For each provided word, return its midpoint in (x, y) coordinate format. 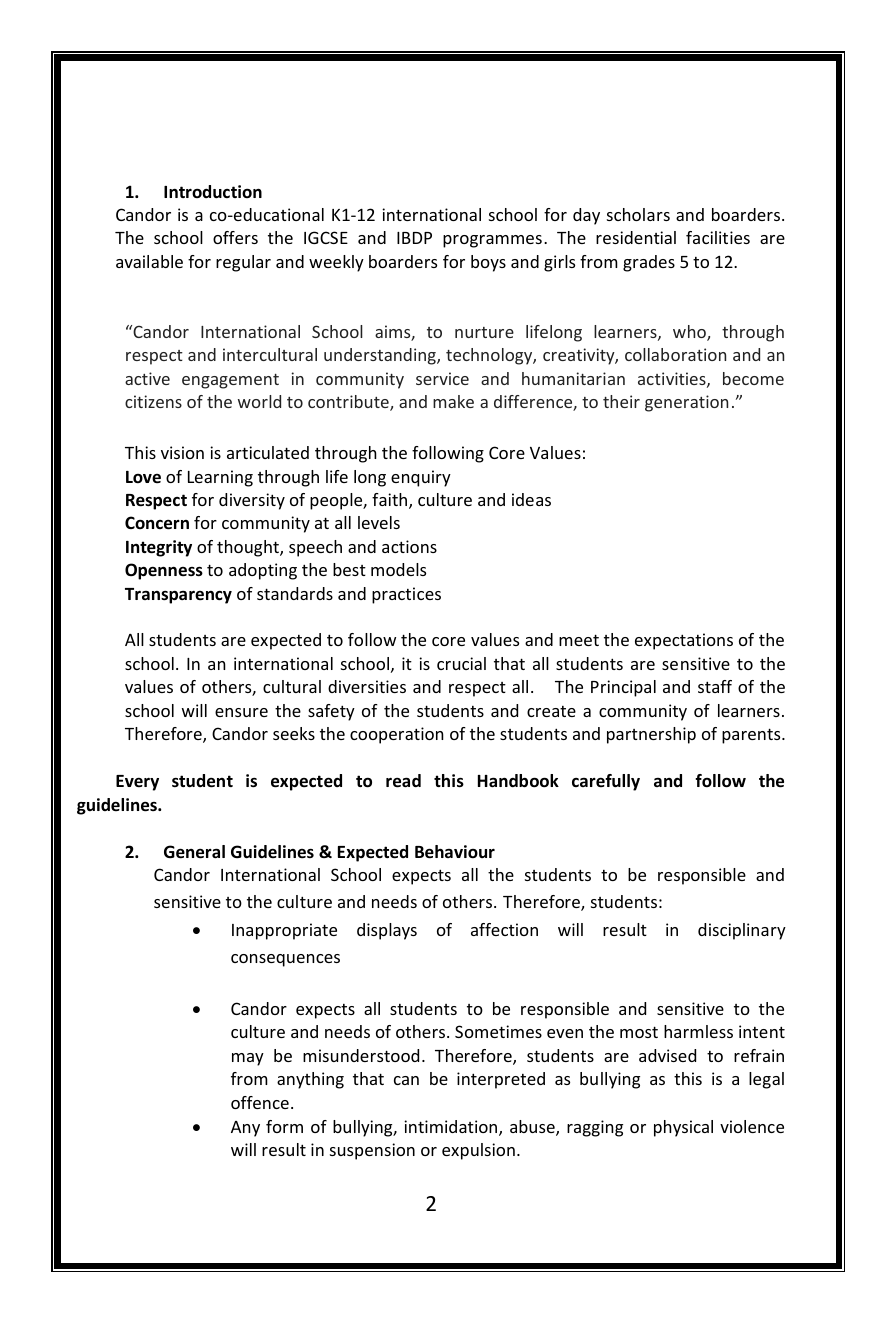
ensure (241, 712)
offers (235, 237)
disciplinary (742, 931)
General (194, 852)
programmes (492, 241)
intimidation (452, 1128)
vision (182, 452)
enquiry (421, 478)
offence (260, 1102)
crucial (461, 663)
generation (686, 403)
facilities (718, 237)
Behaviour (455, 852)
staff (715, 686)
